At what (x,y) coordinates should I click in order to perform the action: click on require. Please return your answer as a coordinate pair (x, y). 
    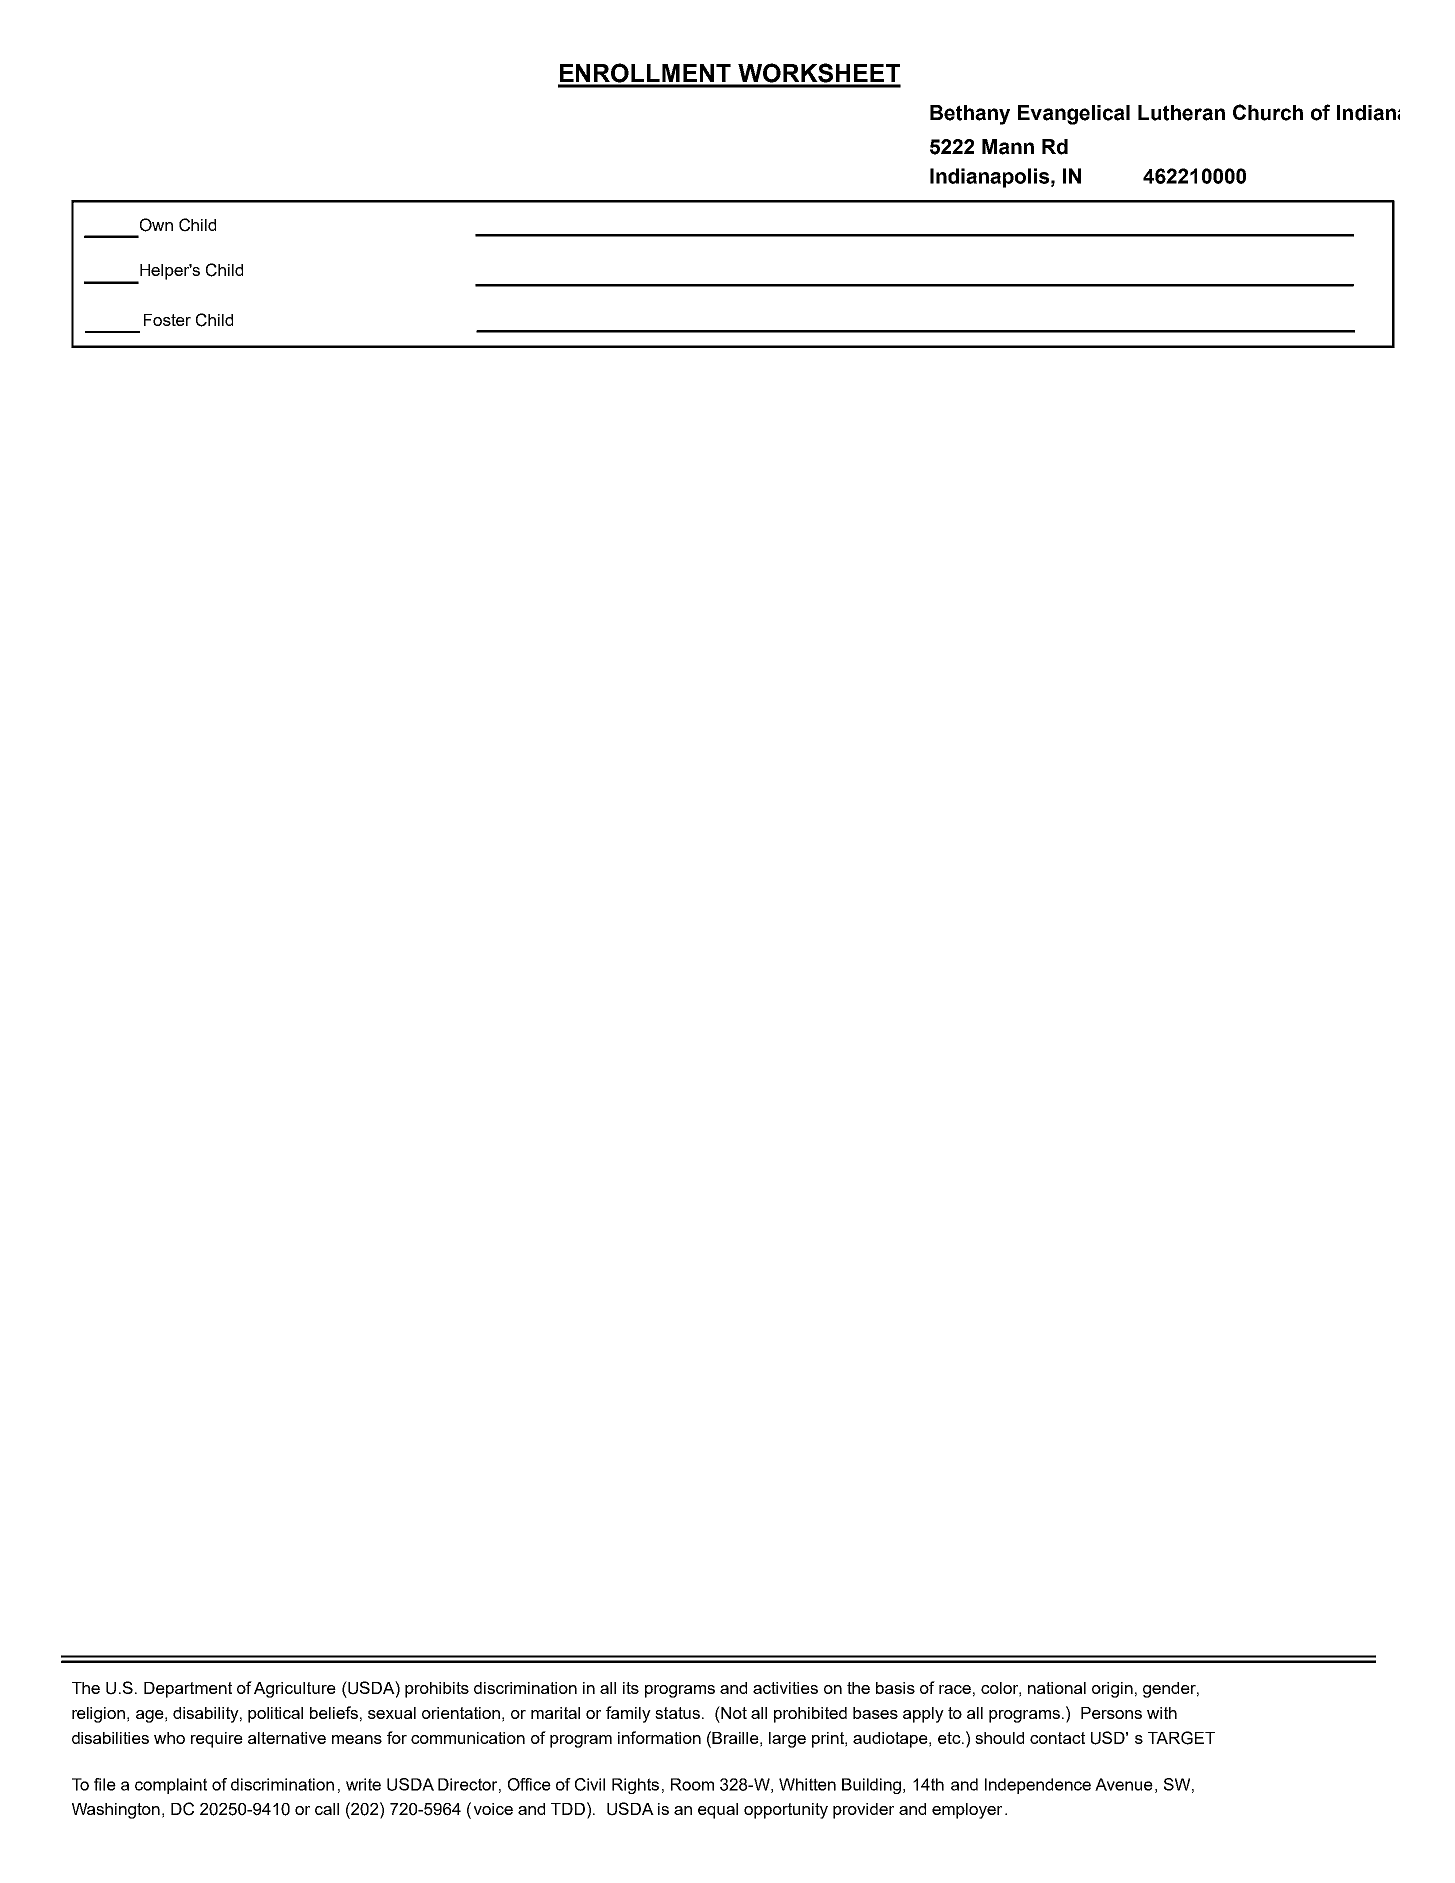
    Looking at the image, I should click on (217, 1740).
